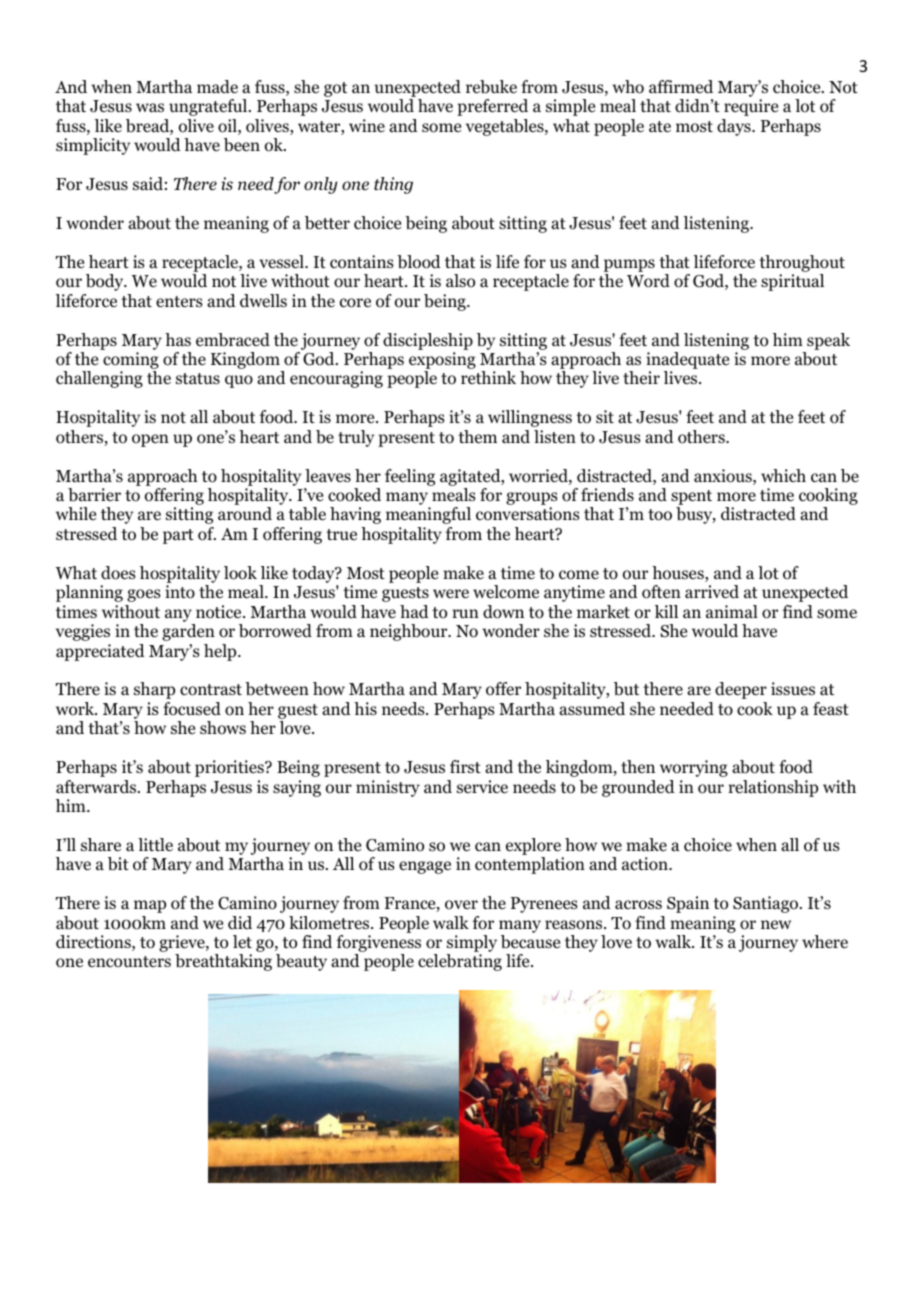  What do you see at coordinates (691, 499) in the screenshot?
I see `spent` at bounding box center [691, 499].
